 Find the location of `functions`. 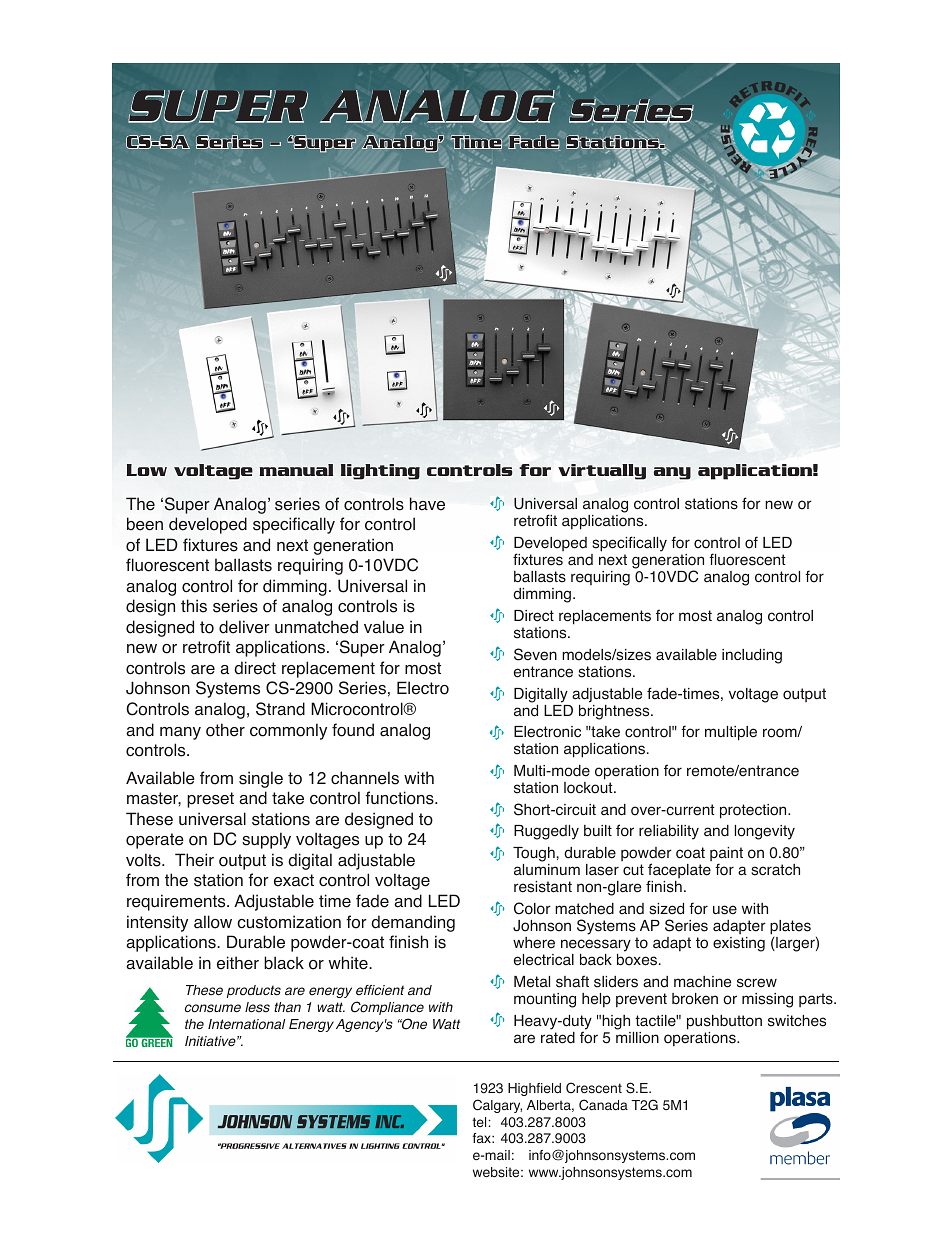

functions is located at coordinates (400, 798).
